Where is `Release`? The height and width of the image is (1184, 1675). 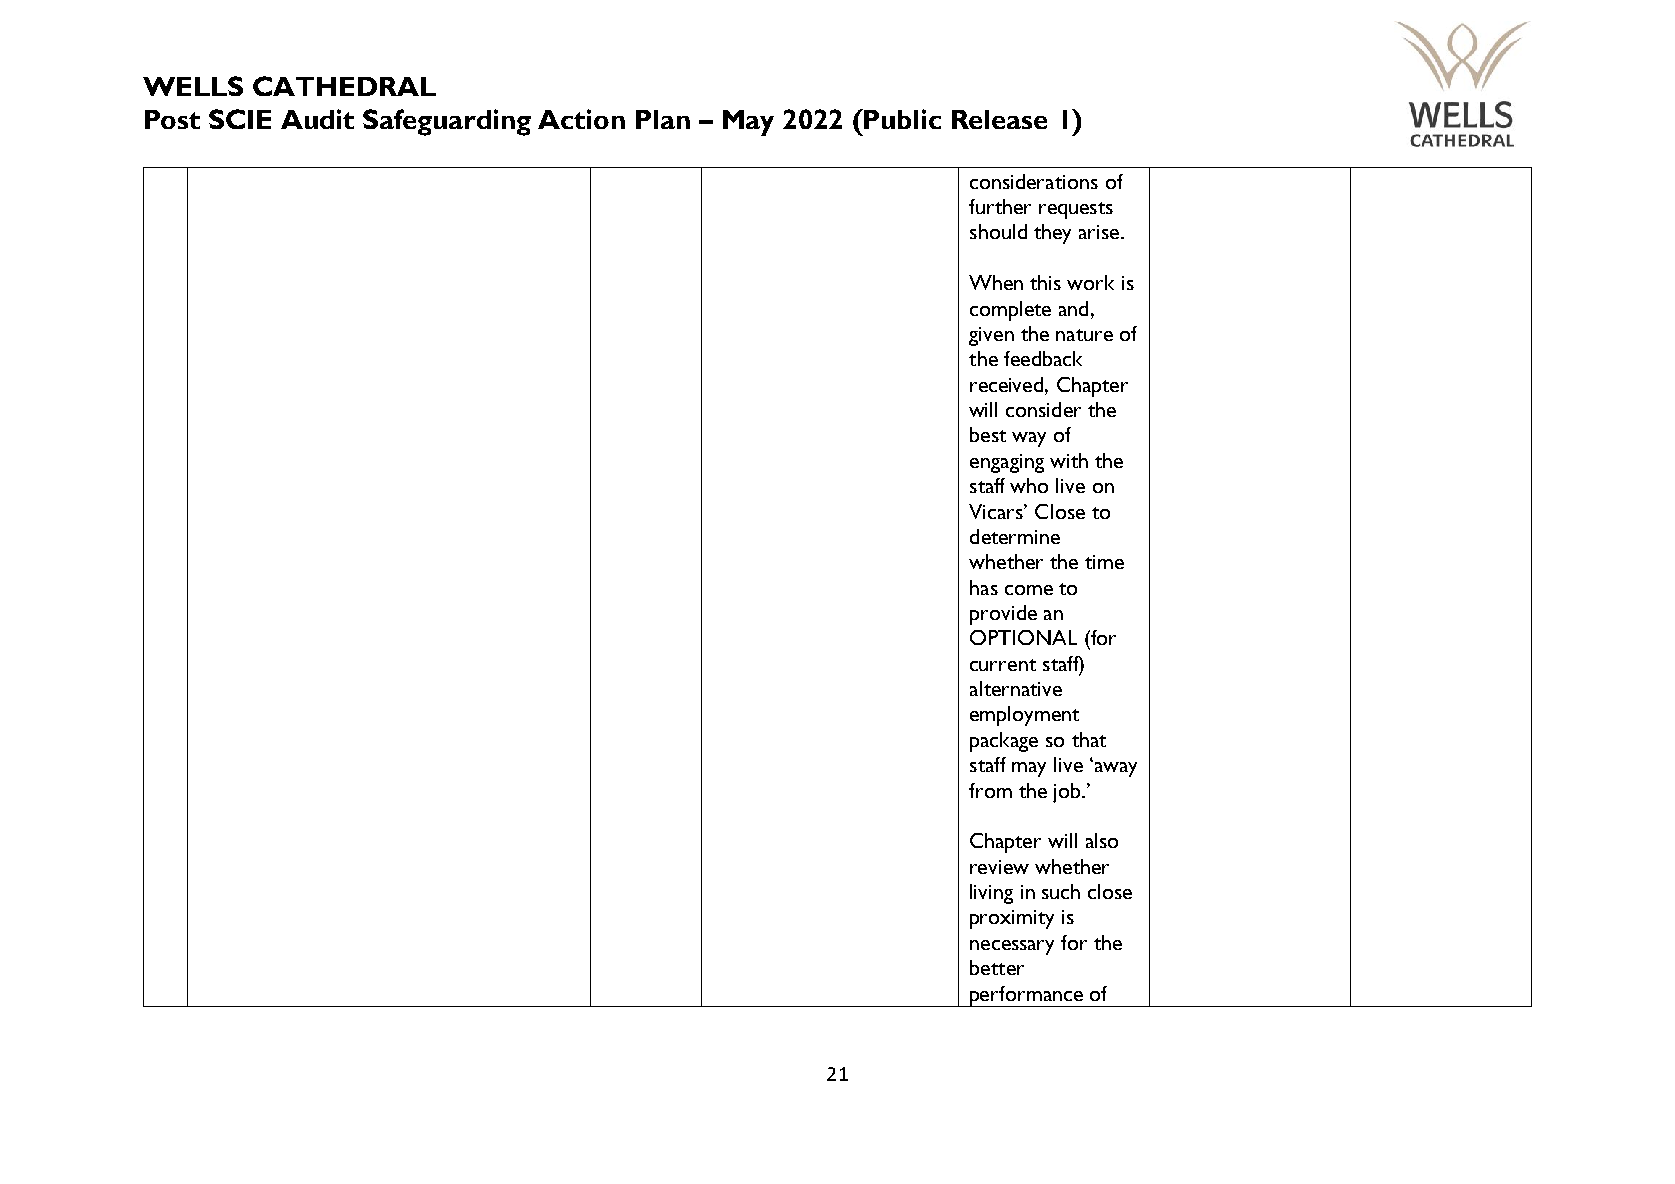 Release is located at coordinates (999, 119).
